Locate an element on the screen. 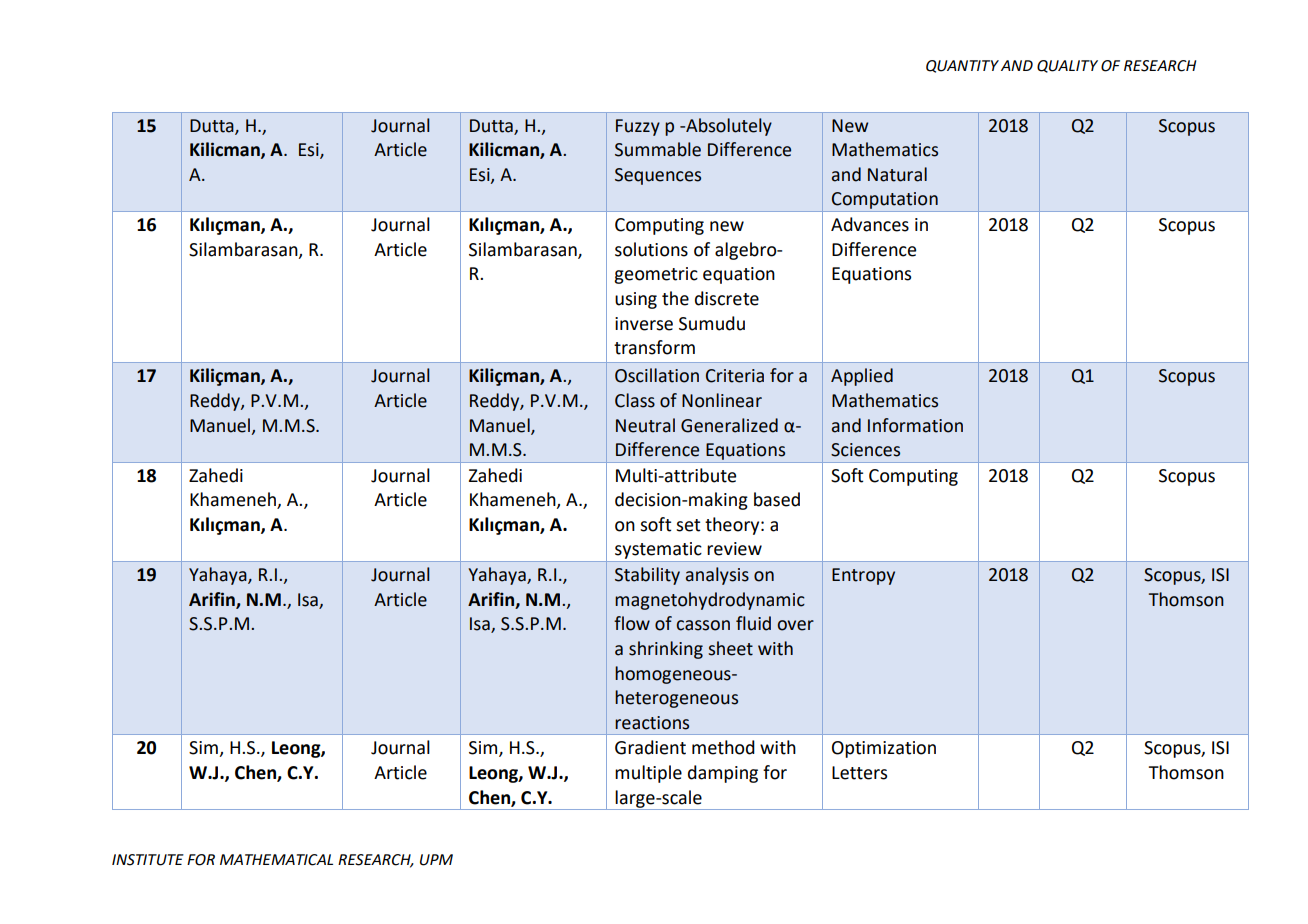  Entropy is located at coordinates (863, 576).
